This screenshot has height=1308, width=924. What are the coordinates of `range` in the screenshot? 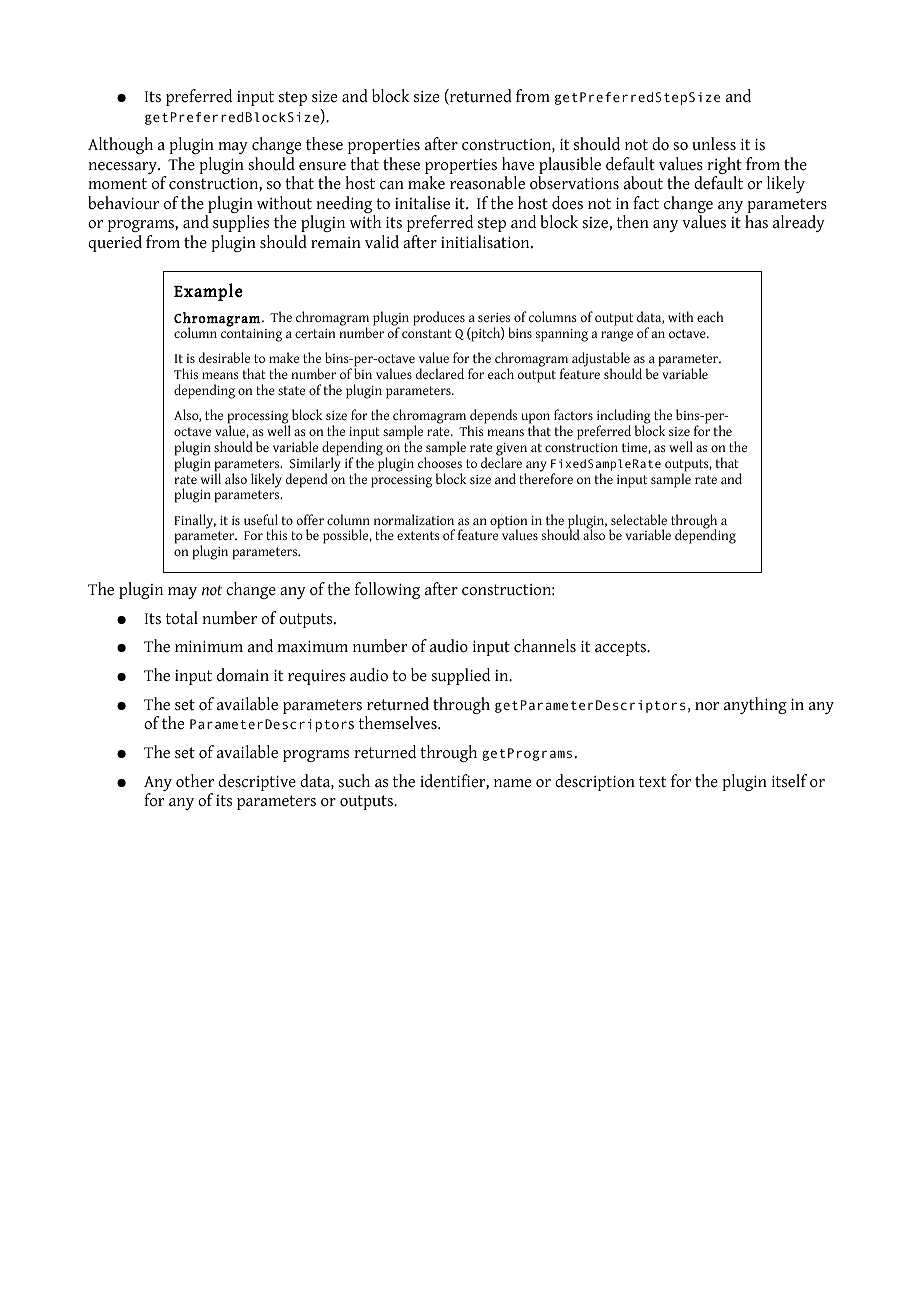 It's located at (617, 336).
